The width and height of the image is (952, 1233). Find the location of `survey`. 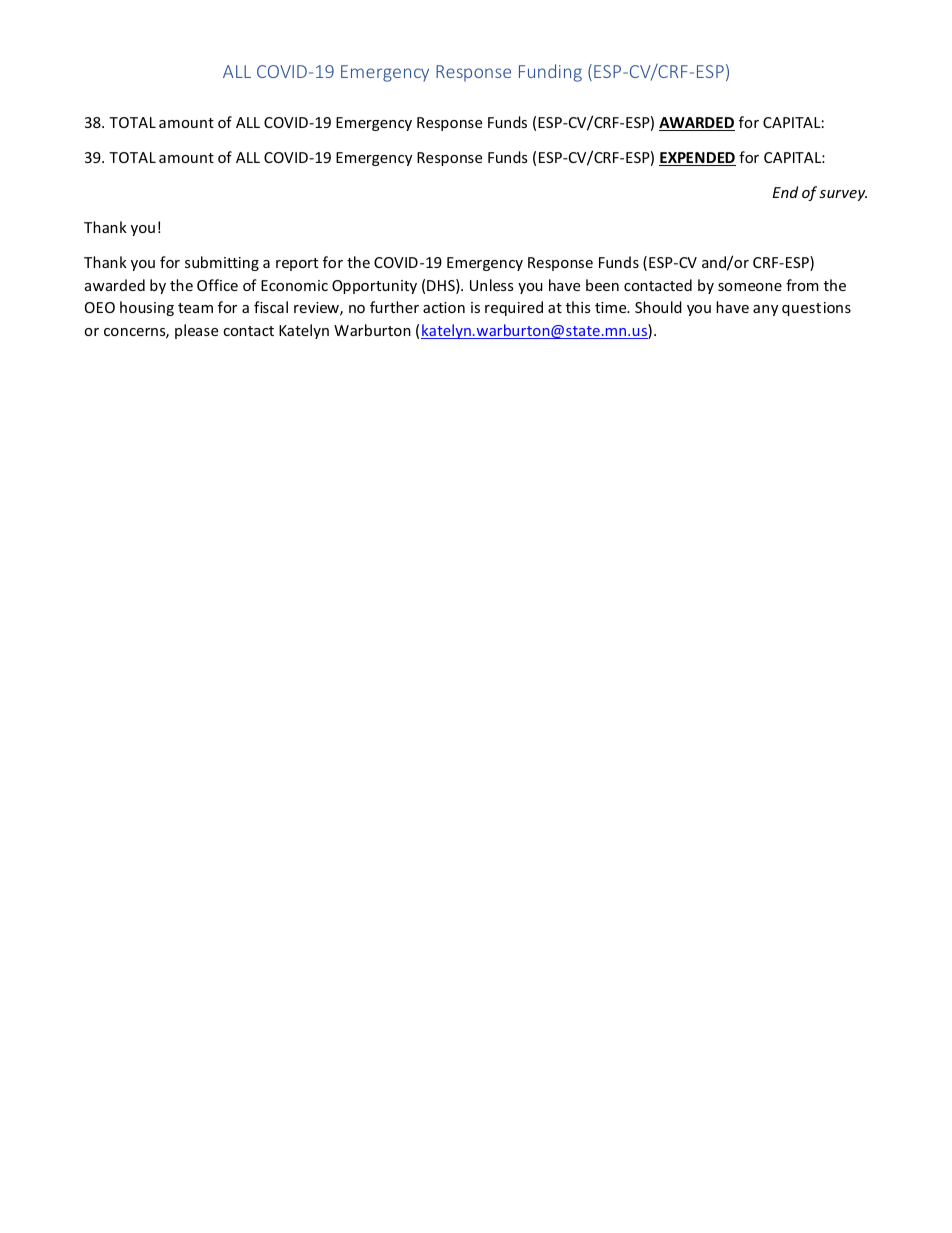

survey is located at coordinates (843, 195).
